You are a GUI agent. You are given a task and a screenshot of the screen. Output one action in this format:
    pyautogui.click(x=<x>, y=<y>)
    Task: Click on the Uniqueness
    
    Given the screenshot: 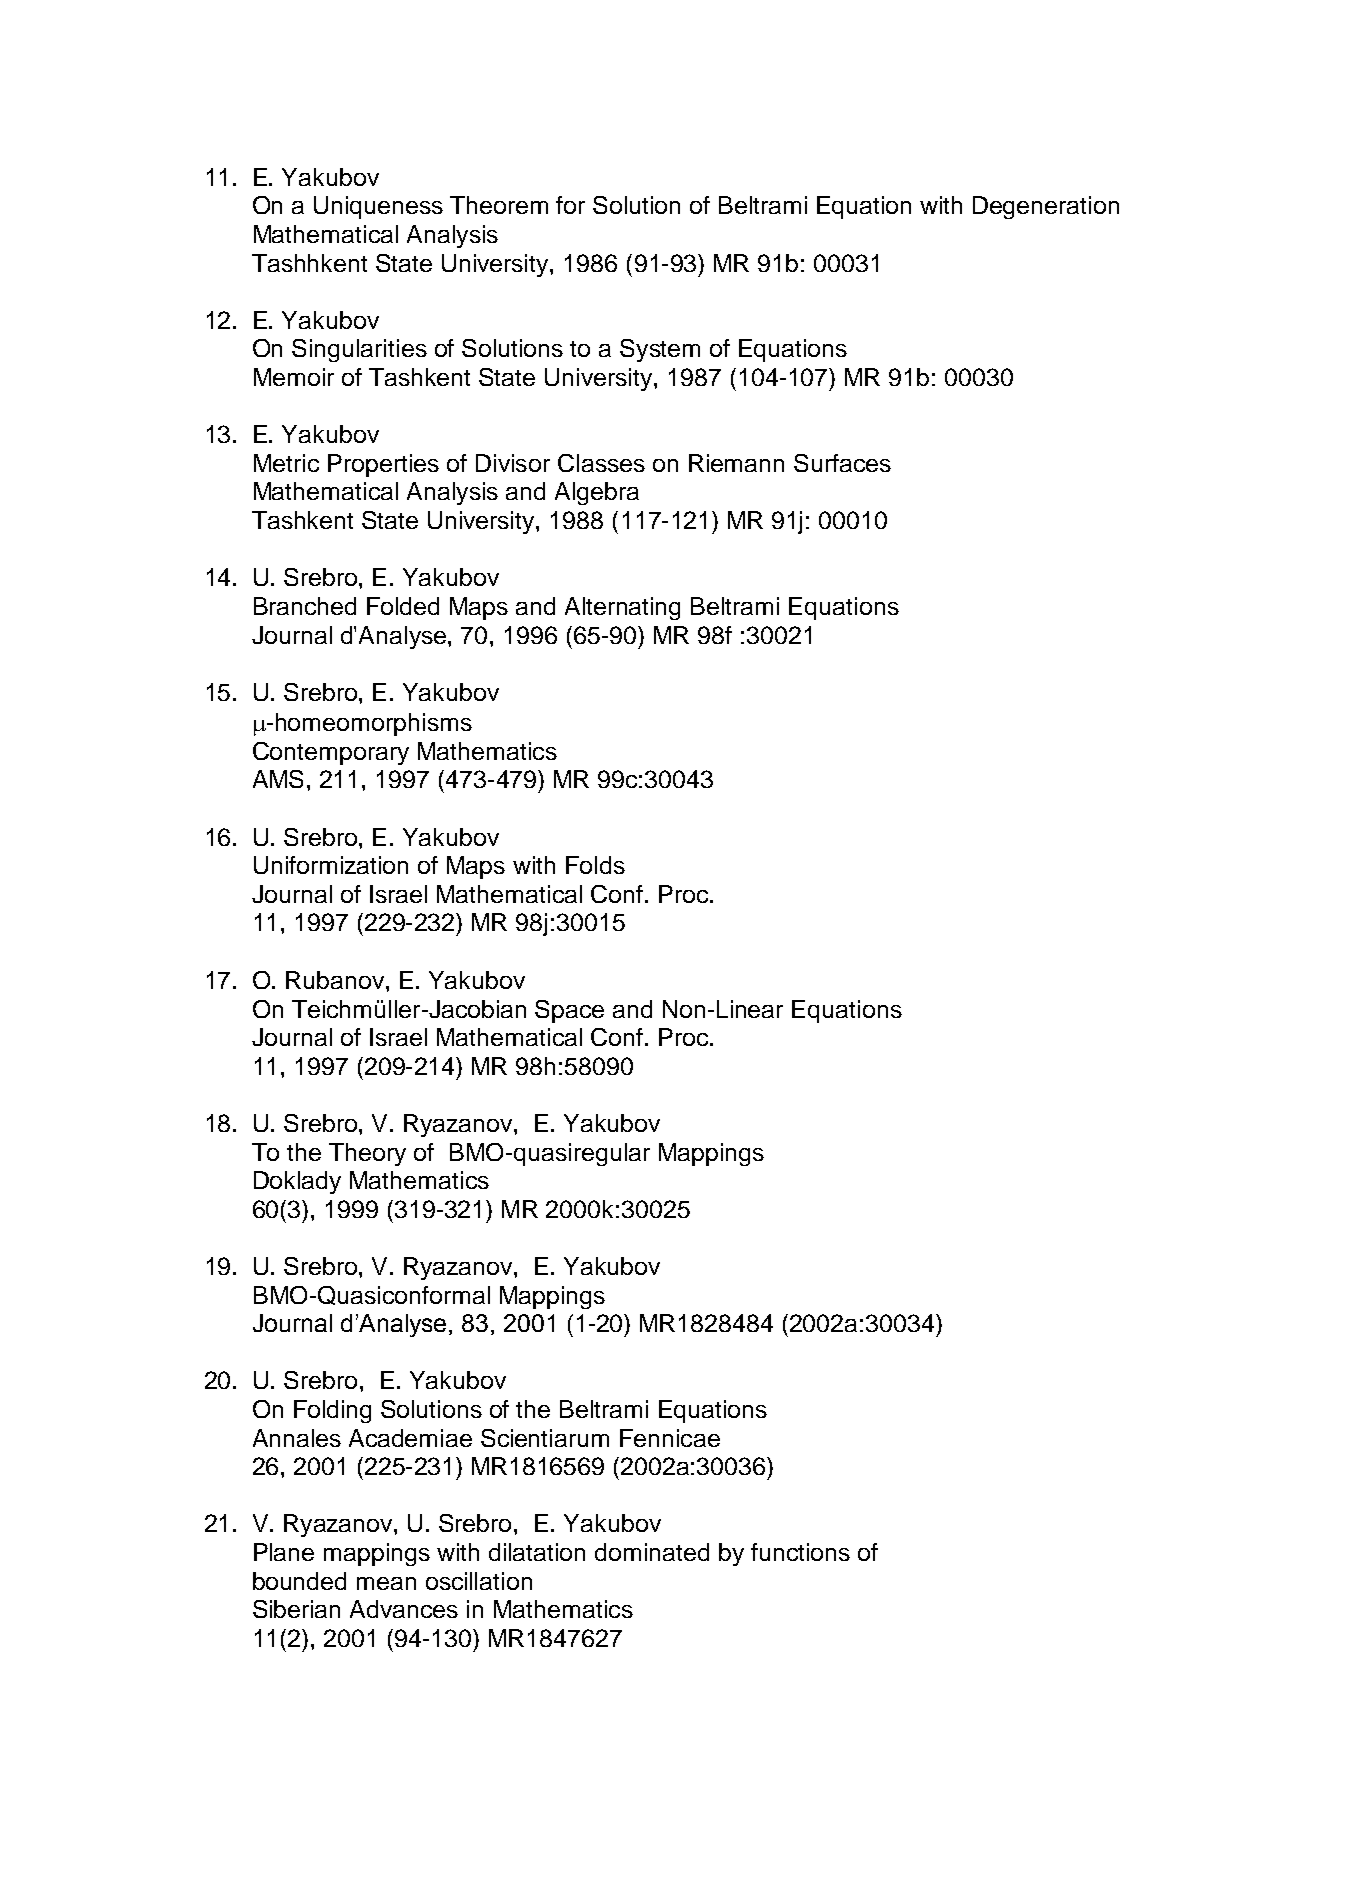 What is the action you would take?
    pyautogui.click(x=378, y=207)
